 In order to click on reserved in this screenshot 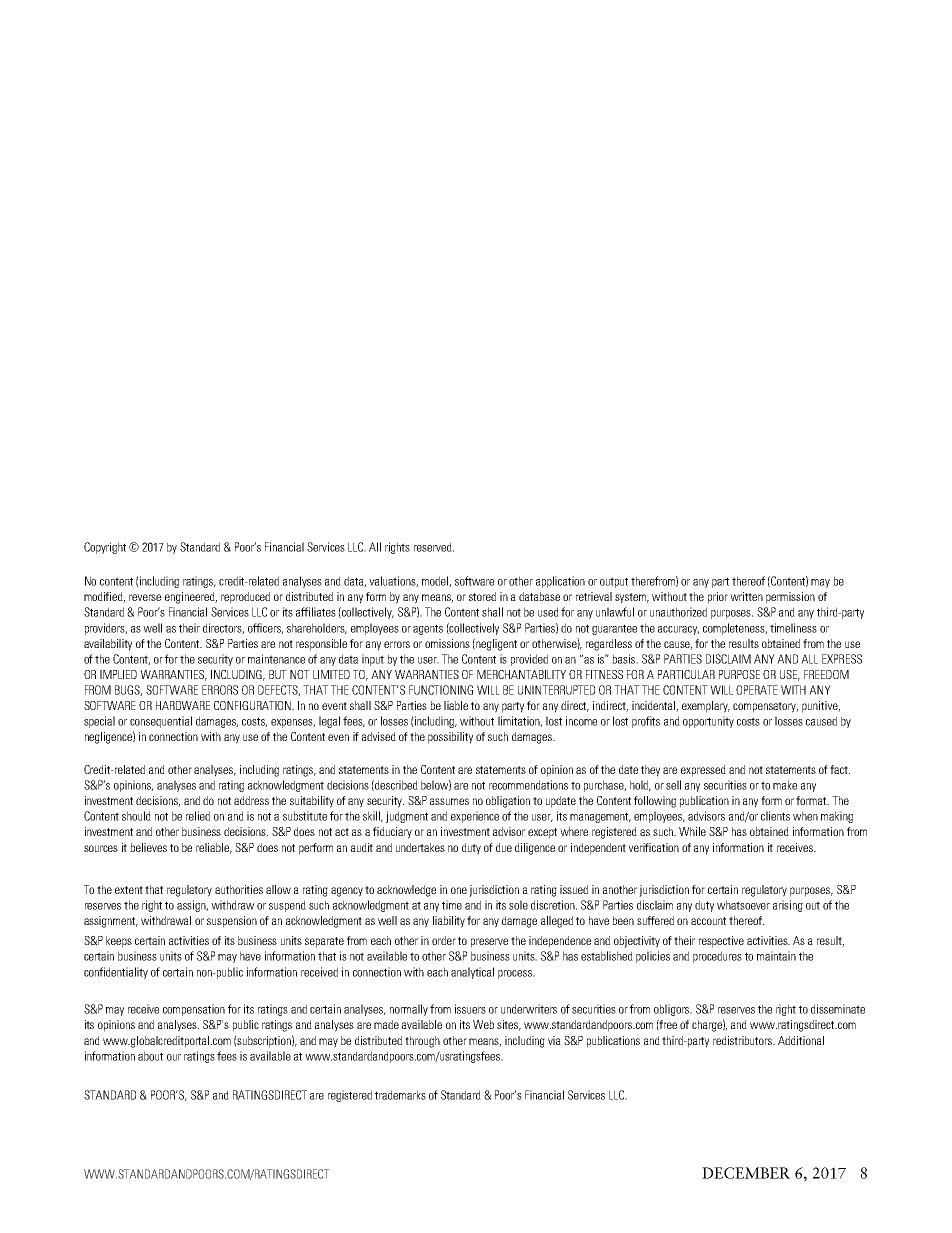, I will do `click(434, 547)`.
